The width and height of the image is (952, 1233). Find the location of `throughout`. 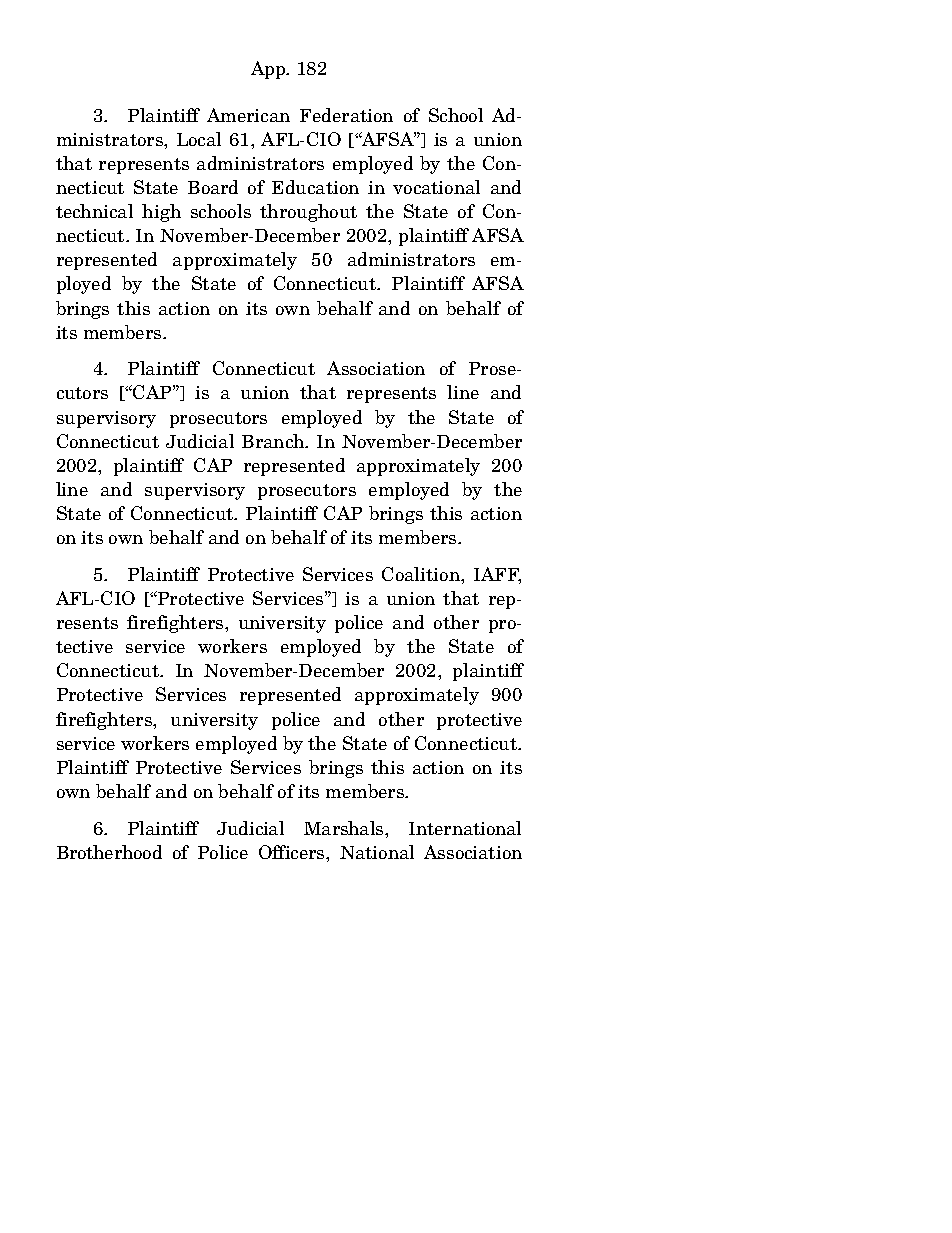

throughout is located at coordinates (308, 213).
